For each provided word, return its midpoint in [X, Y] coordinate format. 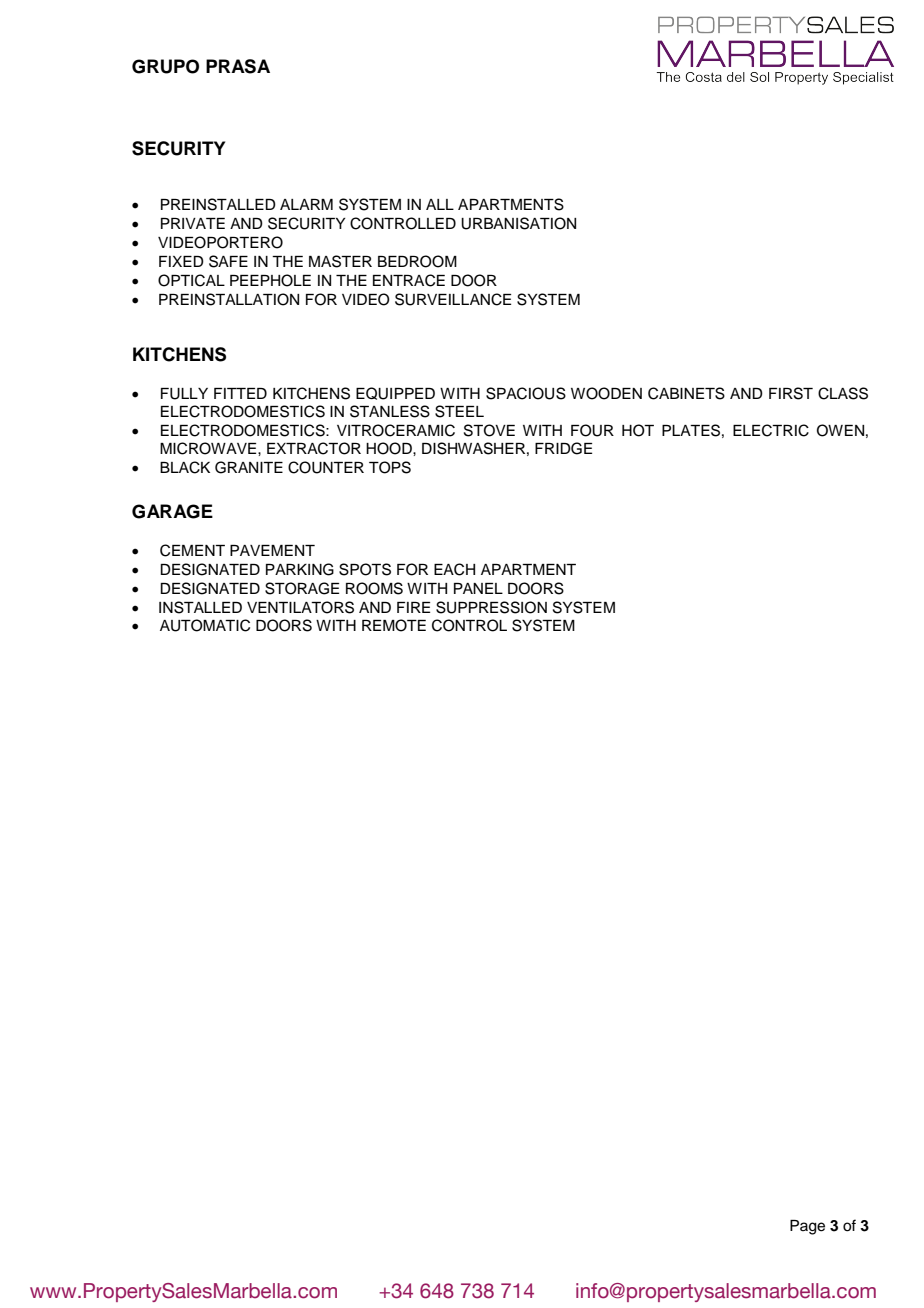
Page [807, 1227]
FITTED [240, 393]
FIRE [413, 607]
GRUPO [165, 66]
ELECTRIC [771, 430]
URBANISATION [518, 223]
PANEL [478, 588]
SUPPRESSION [491, 607]
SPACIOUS [526, 393]
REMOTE [394, 625]
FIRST [791, 393]
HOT [638, 430]
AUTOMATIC [205, 625]
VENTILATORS [300, 607]
